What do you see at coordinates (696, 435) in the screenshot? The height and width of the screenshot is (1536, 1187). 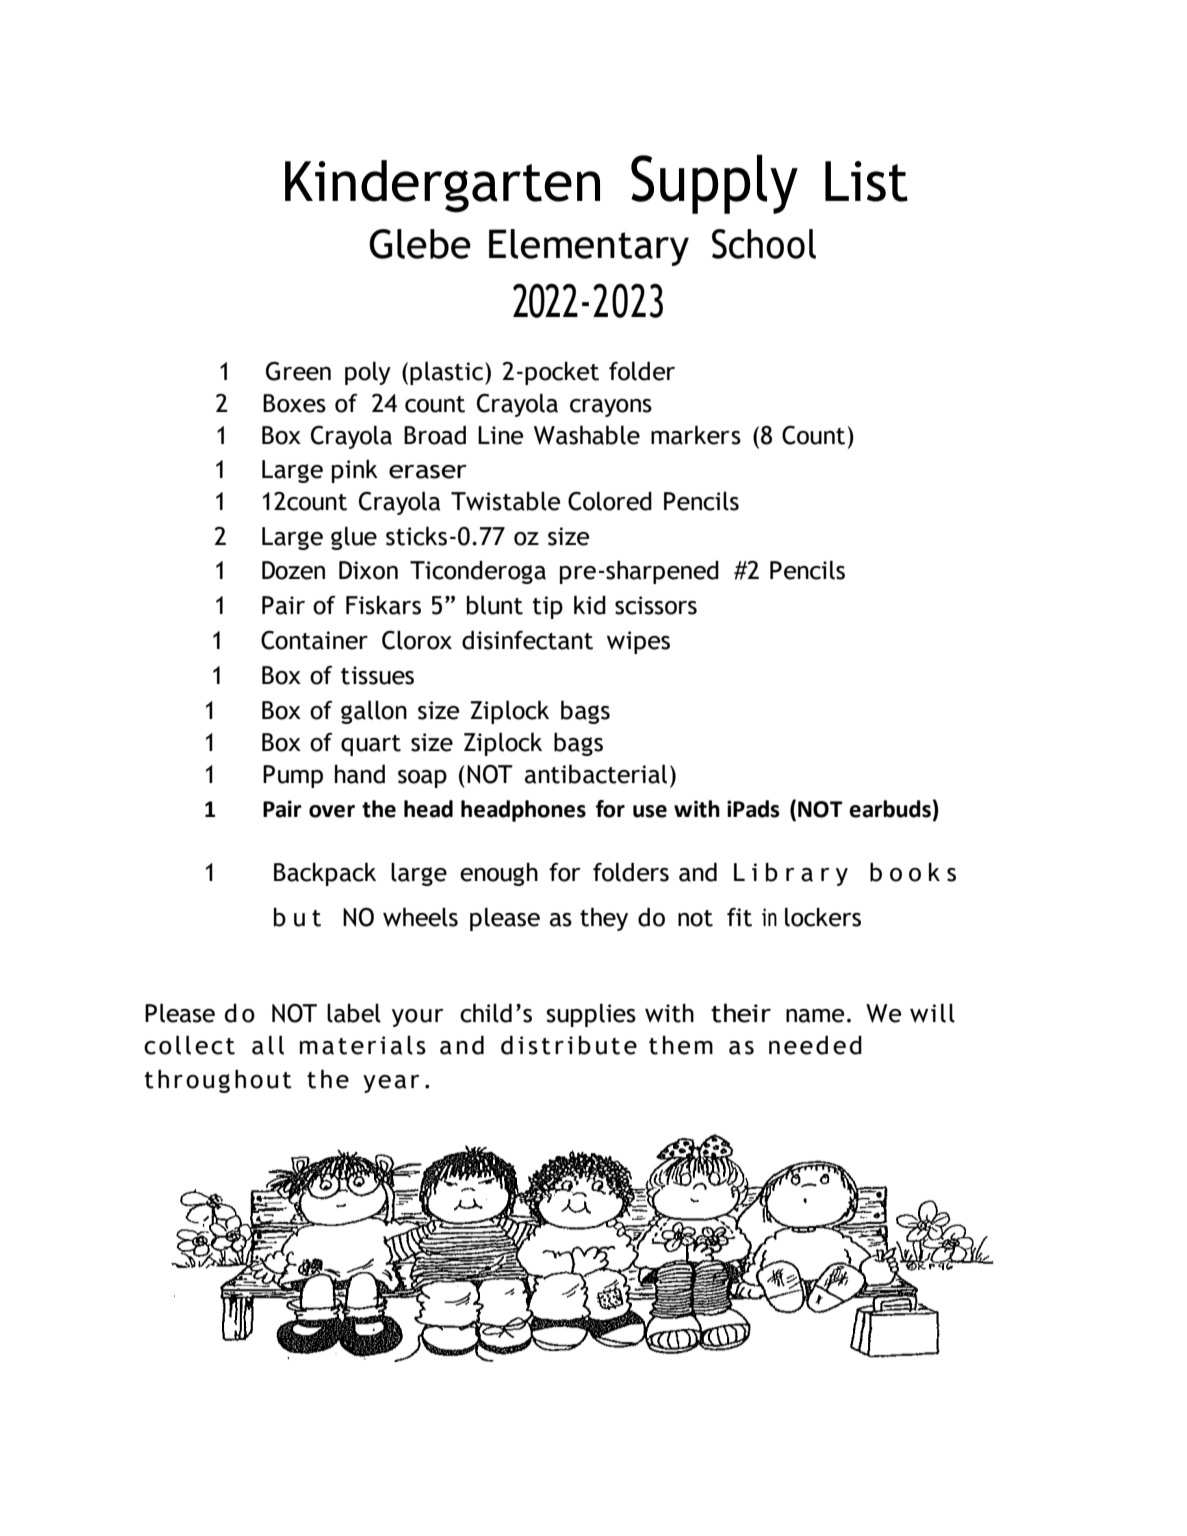 I see `markers` at bounding box center [696, 435].
